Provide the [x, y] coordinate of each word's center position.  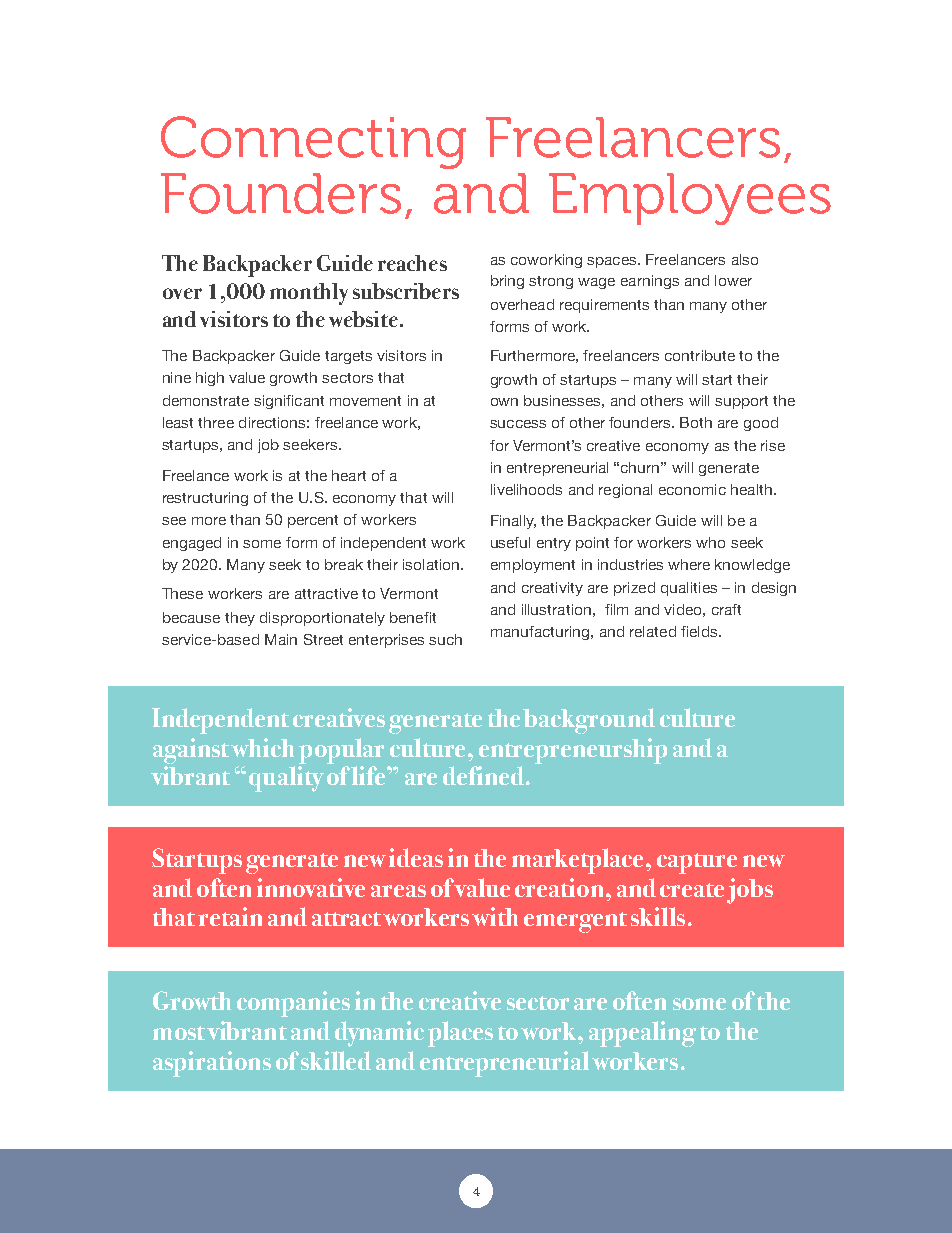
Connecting [313, 142]
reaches [412, 263]
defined [483, 775]
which [262, 747]
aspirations [212, 1064]
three [216, 422]
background [589, 721]
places [460, 1034]
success [518, 424]
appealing [642, 1034]
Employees [690, 199]
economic [692, 489]
